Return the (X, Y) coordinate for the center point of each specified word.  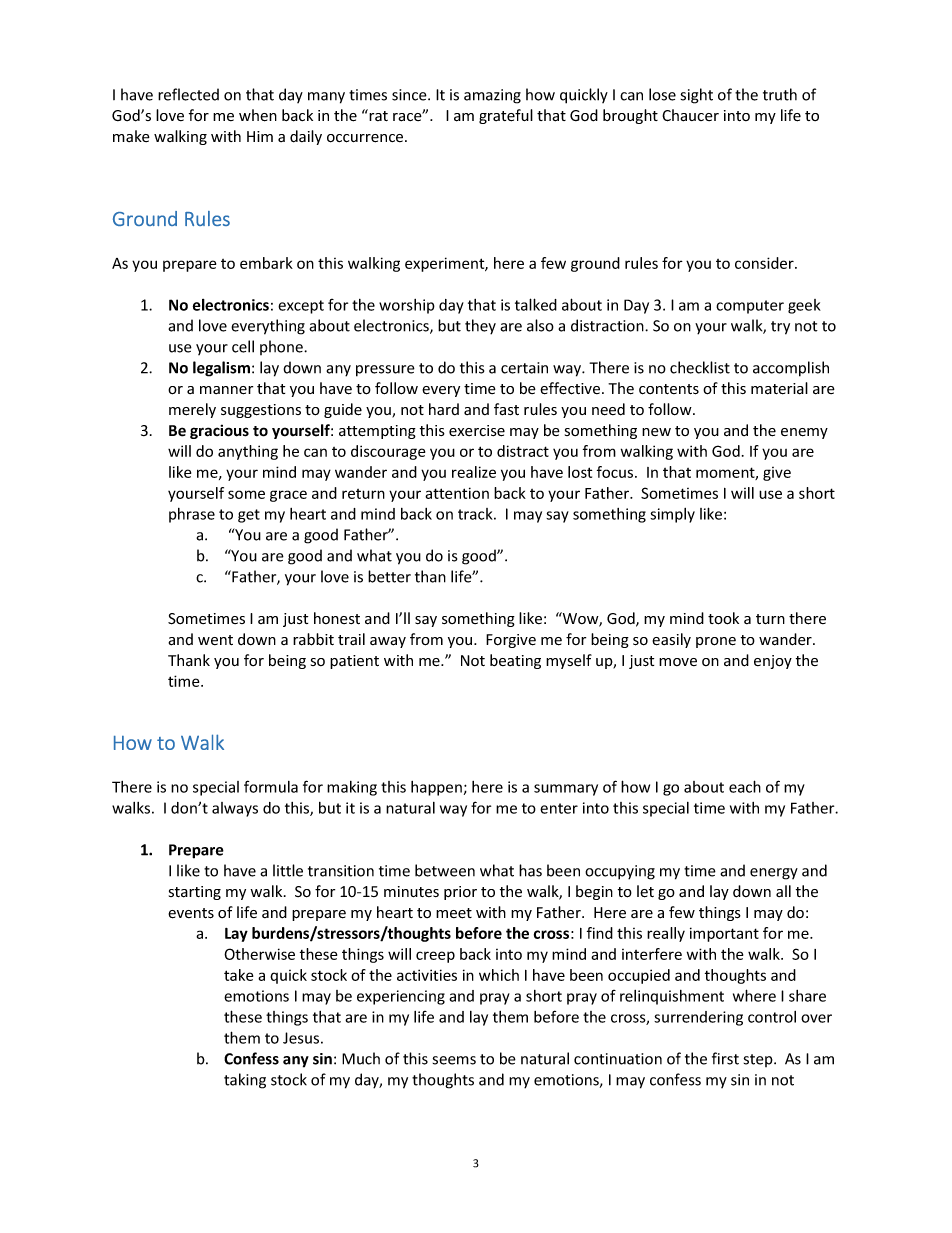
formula (271, 786)
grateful (506, 116)
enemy (804, 433)
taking (245, 1081)
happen (436, 788)
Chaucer (690, 115)
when (258, 115)
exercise (477, 431)
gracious (219, 431)
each (745, 786)
